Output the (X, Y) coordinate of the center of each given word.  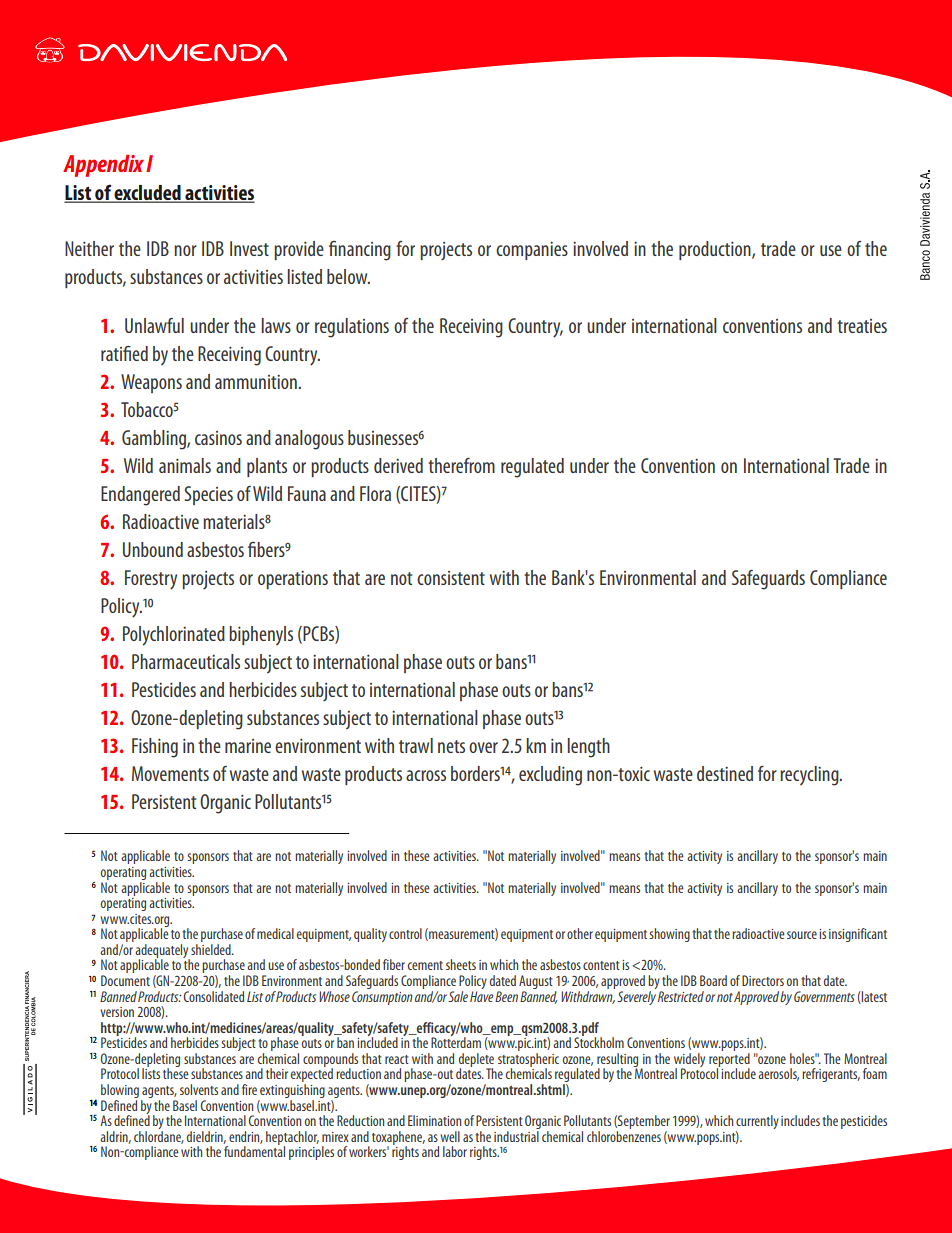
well (450, 1136)
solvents (199, 1089)
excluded (147, 194)
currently (757, 1123)
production (716, 250)
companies (532, 250)
